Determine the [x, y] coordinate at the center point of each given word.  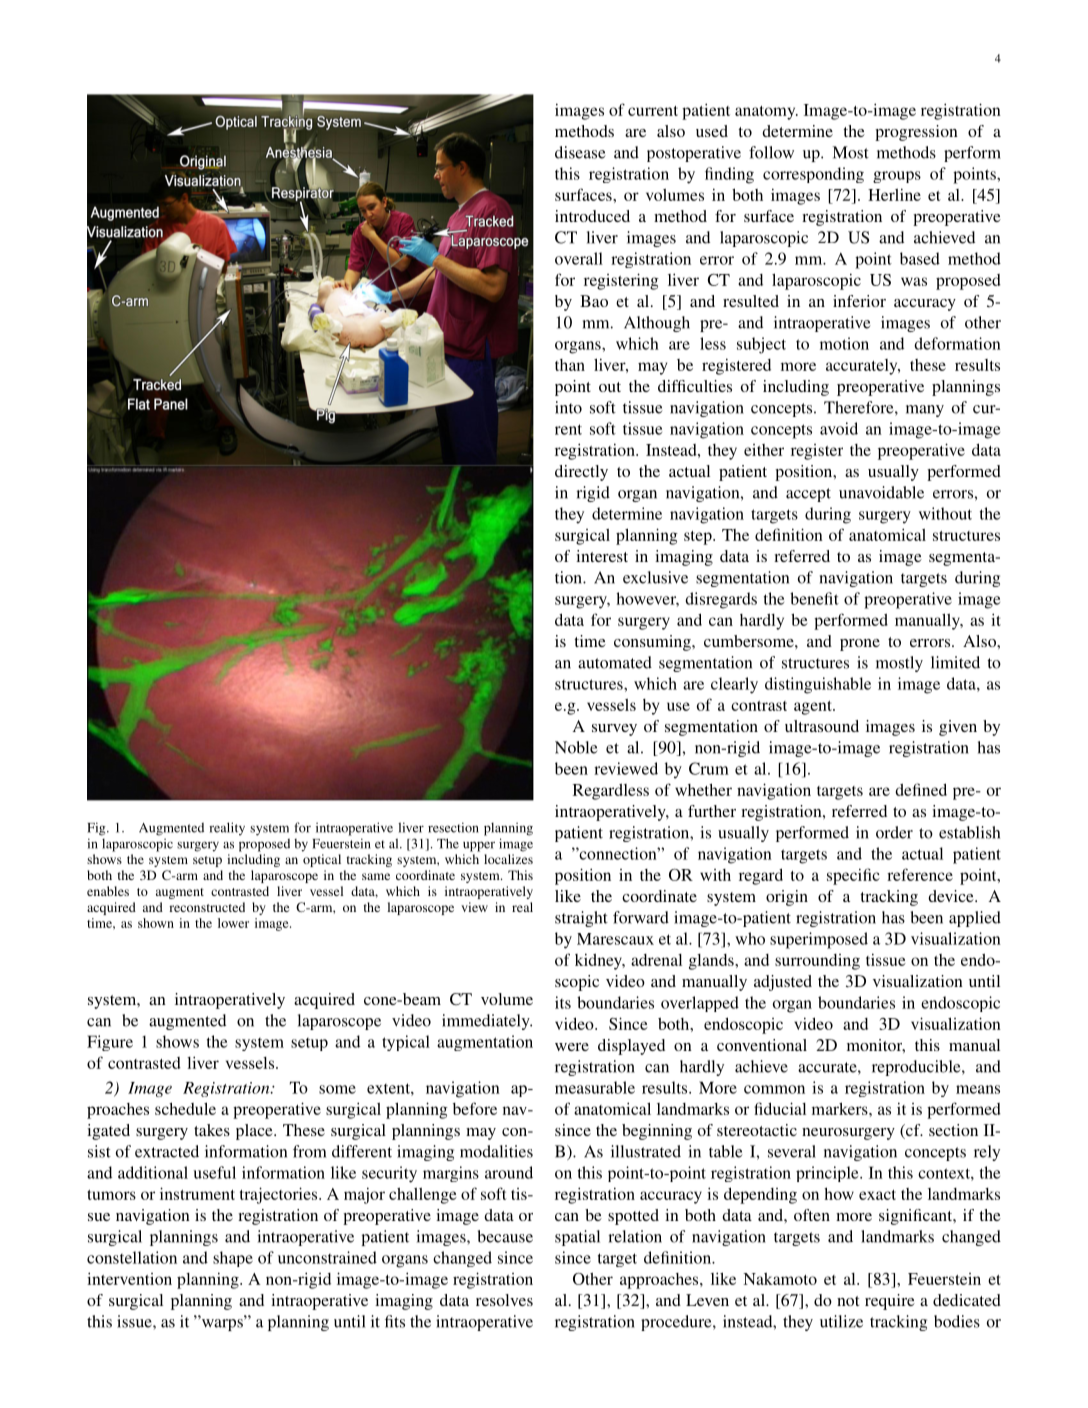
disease [580, 152]
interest [602, 556]
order [894, 832]
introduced [592, 216]
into [568, 407]
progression [916, 133]
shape [233, 1259]
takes [212, 1130]
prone [860, 645]
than [570, 365]
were [572, 1047]
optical [322, 860]
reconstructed [207, 907]
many [925, 411]
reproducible [917, 1068]
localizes [508, 859]
